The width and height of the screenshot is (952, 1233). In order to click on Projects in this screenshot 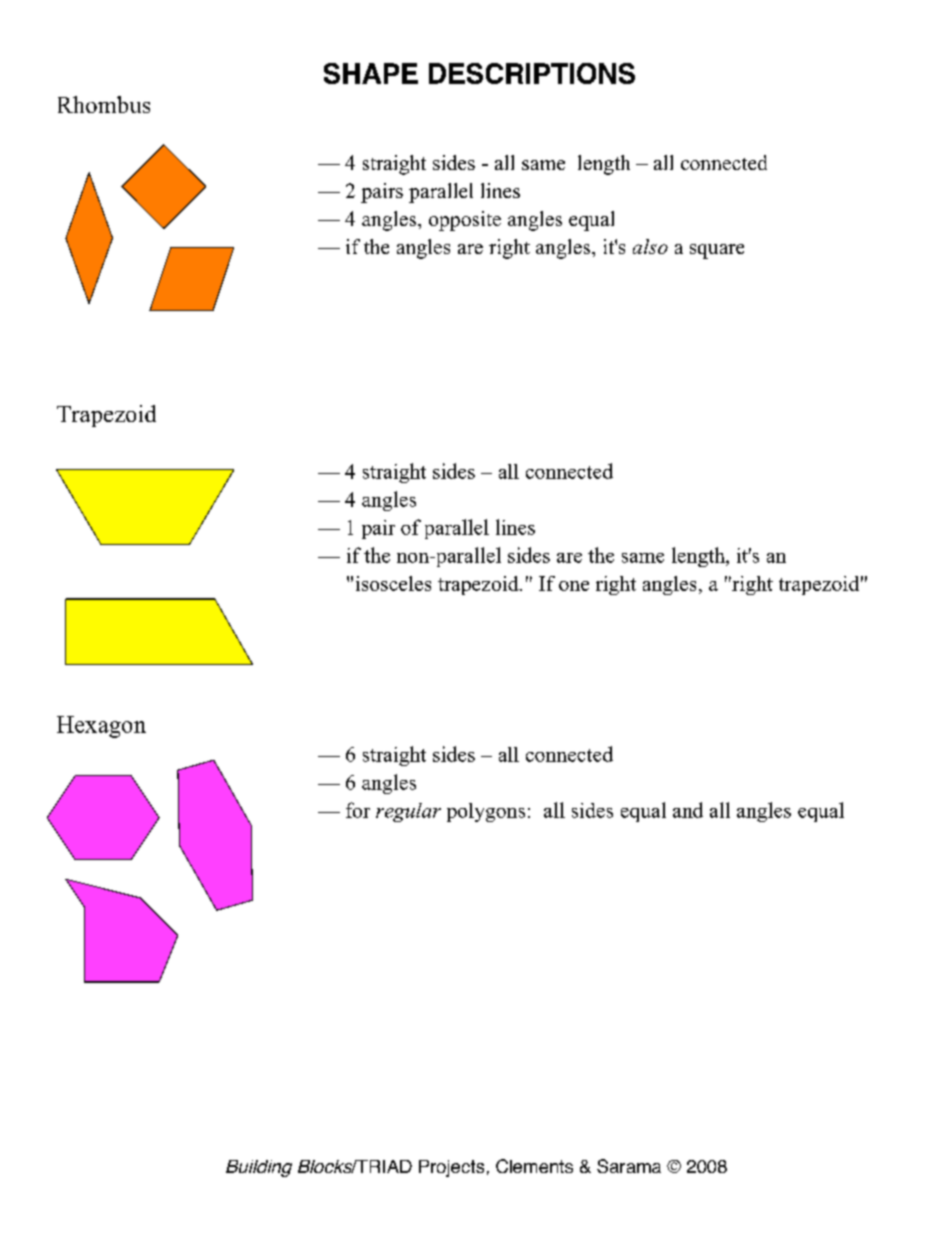, I will do `click(451, 1168)`.
